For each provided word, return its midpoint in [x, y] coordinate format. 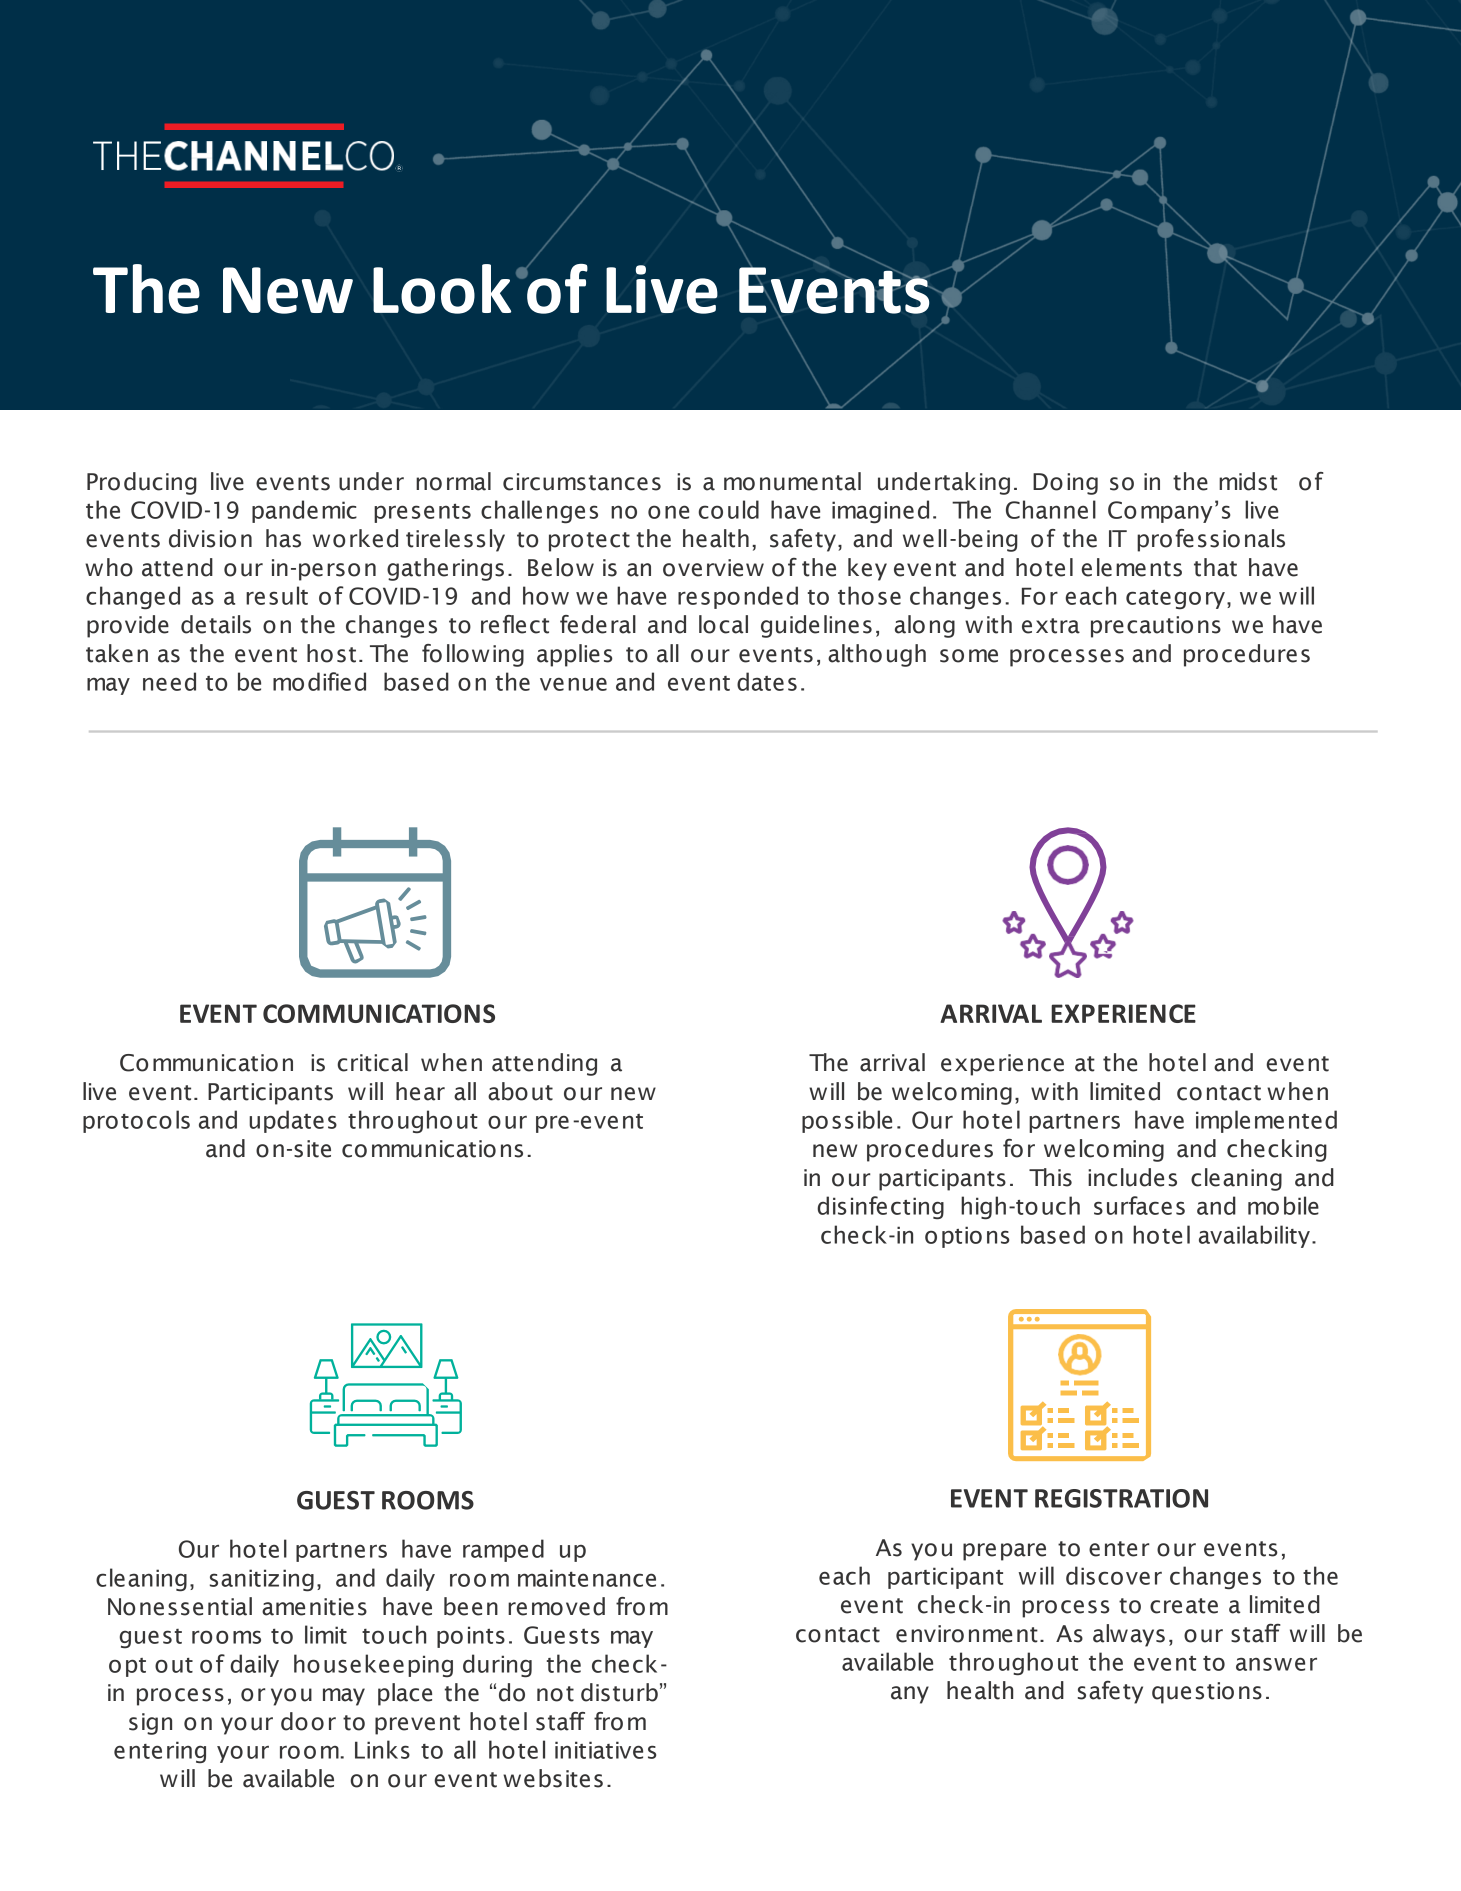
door [308, 1721]
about [520, 1091]
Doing [1065, 484]
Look [442, 289]
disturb [619, 1692]
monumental [792, 481]
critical [372, 1062]
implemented [1266, 1121]
